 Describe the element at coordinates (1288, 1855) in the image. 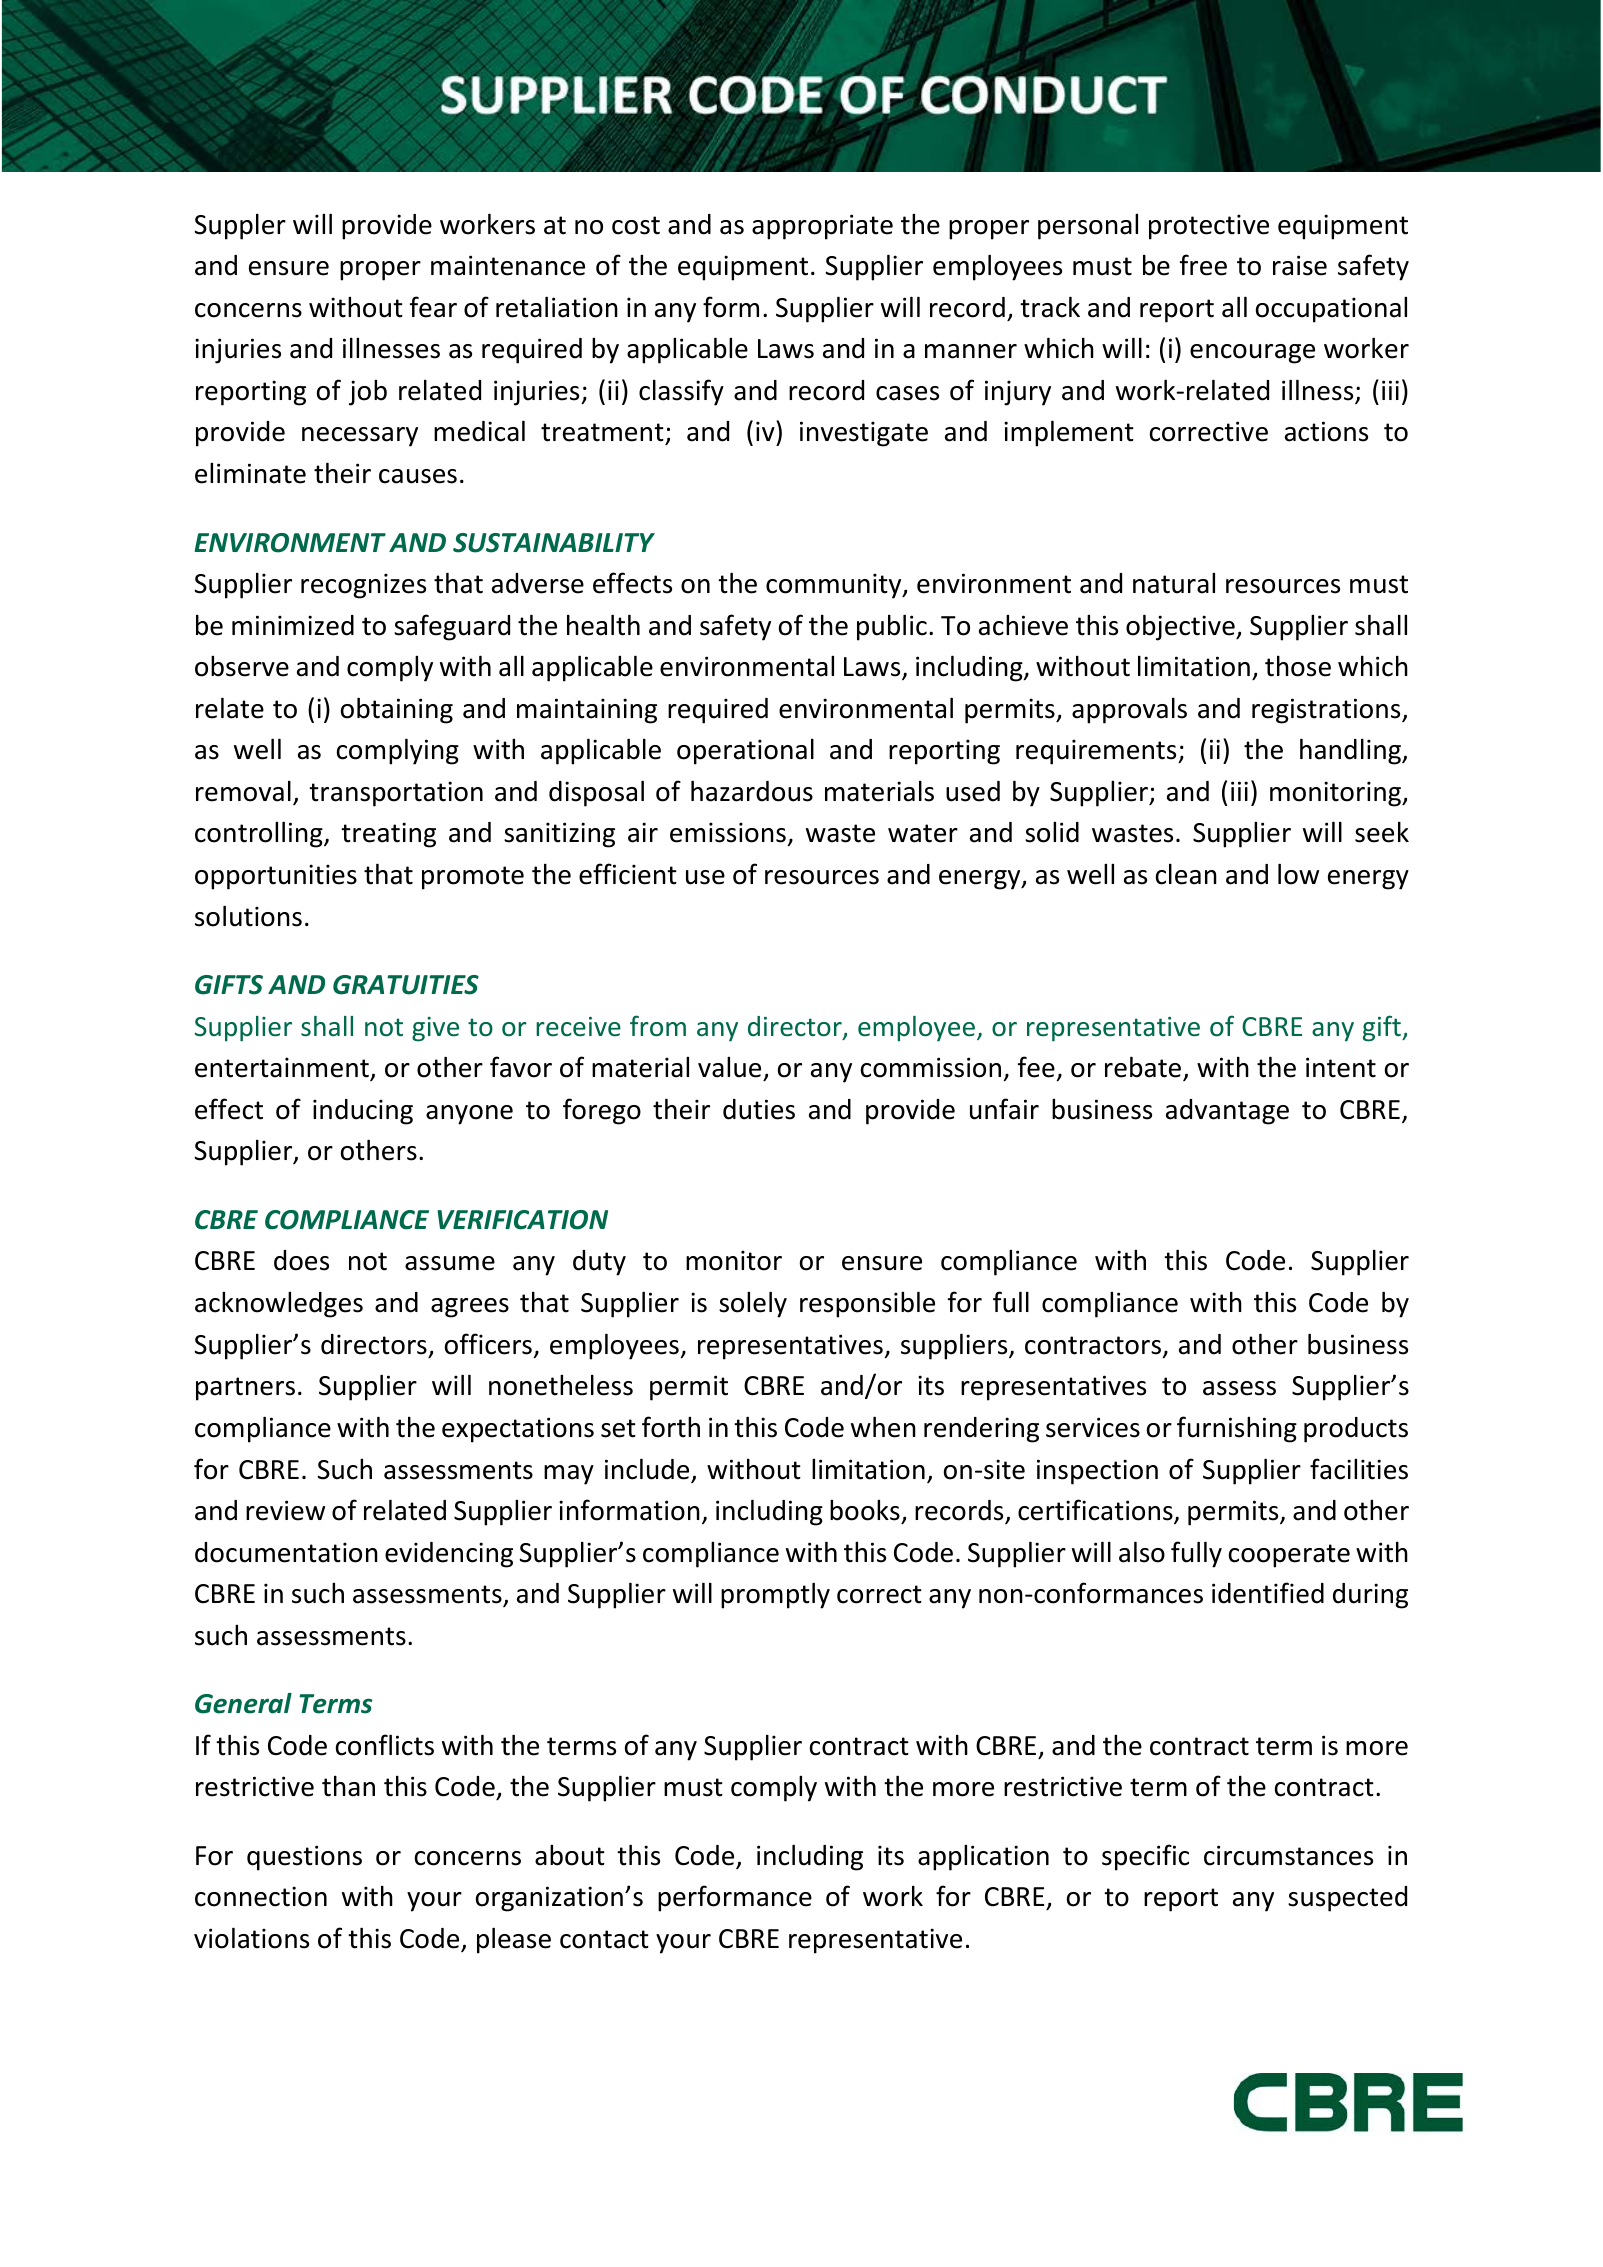

I see `circumstances` at that location.
